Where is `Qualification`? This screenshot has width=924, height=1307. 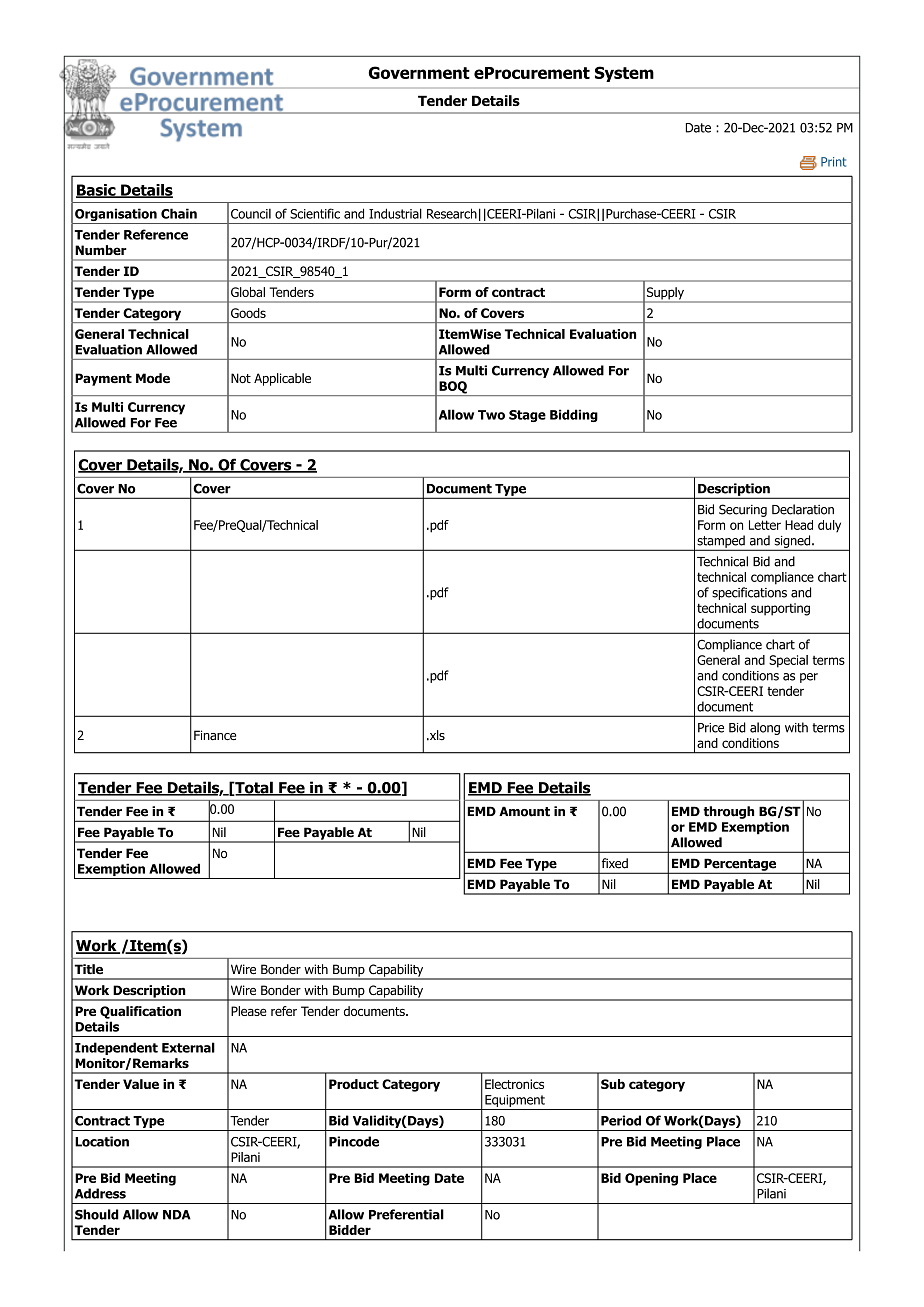
Qualification is located at coordinates (140, 1012).
